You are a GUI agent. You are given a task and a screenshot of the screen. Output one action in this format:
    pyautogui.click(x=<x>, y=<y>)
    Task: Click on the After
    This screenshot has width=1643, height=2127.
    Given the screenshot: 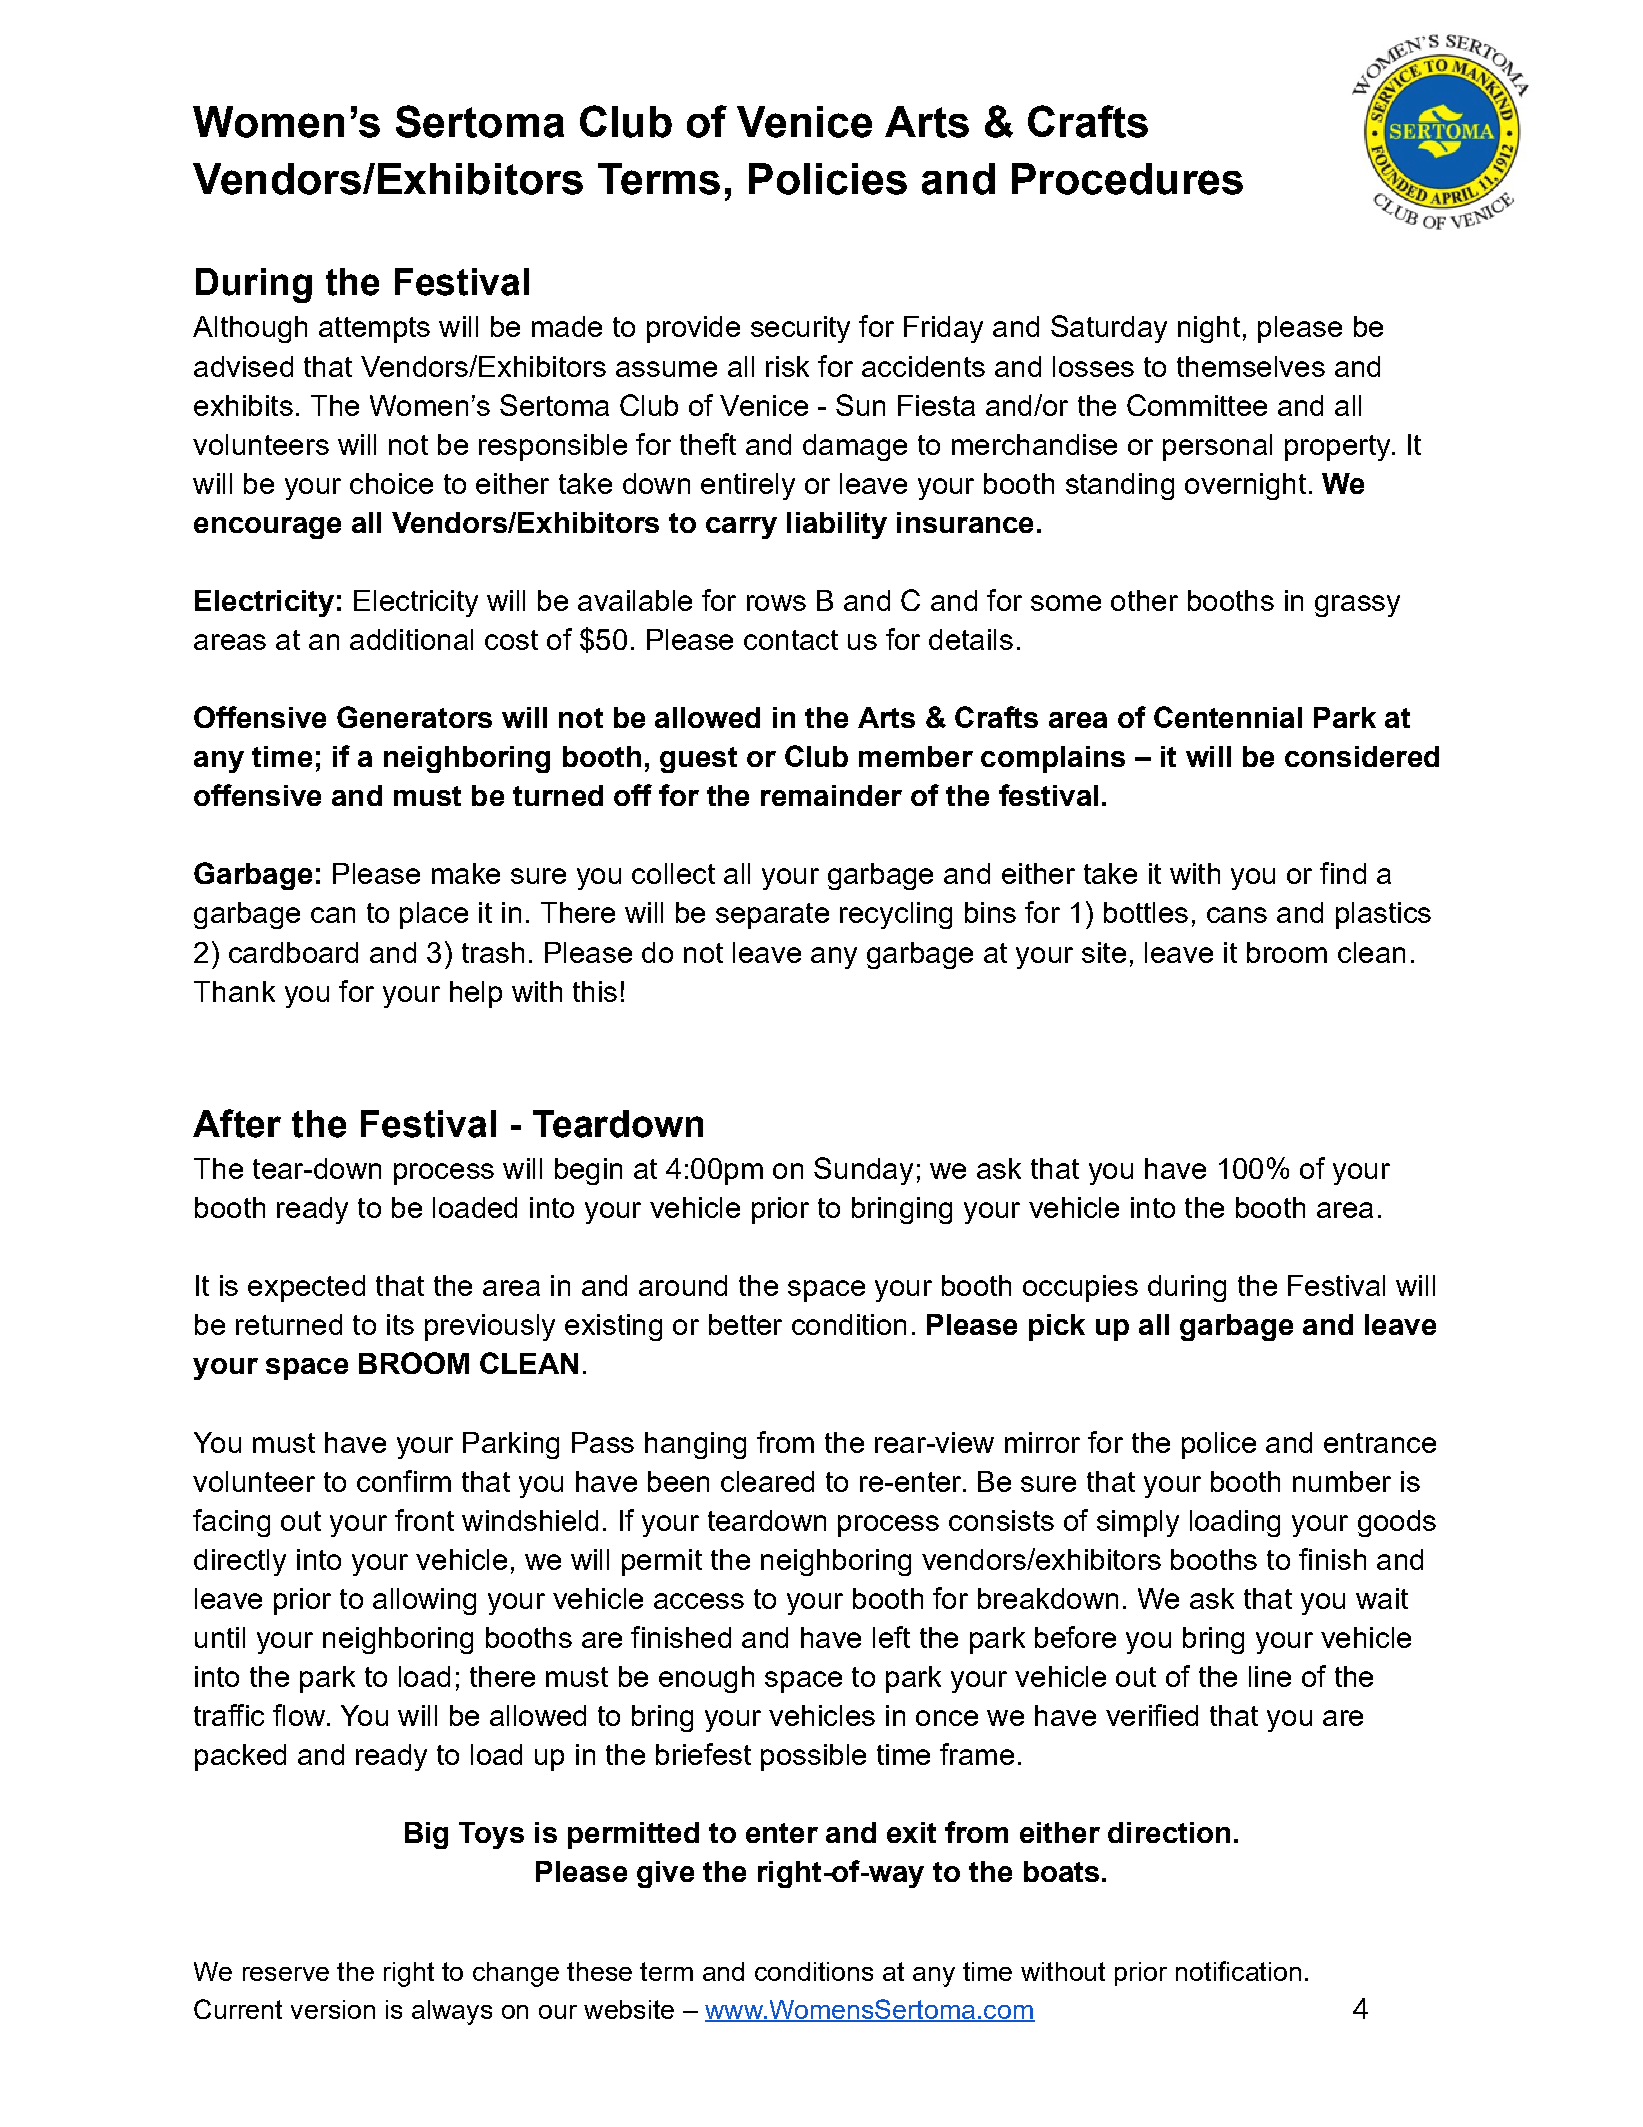 What is the action you would take?
    pyautogui.click(x=237, y=1123)
